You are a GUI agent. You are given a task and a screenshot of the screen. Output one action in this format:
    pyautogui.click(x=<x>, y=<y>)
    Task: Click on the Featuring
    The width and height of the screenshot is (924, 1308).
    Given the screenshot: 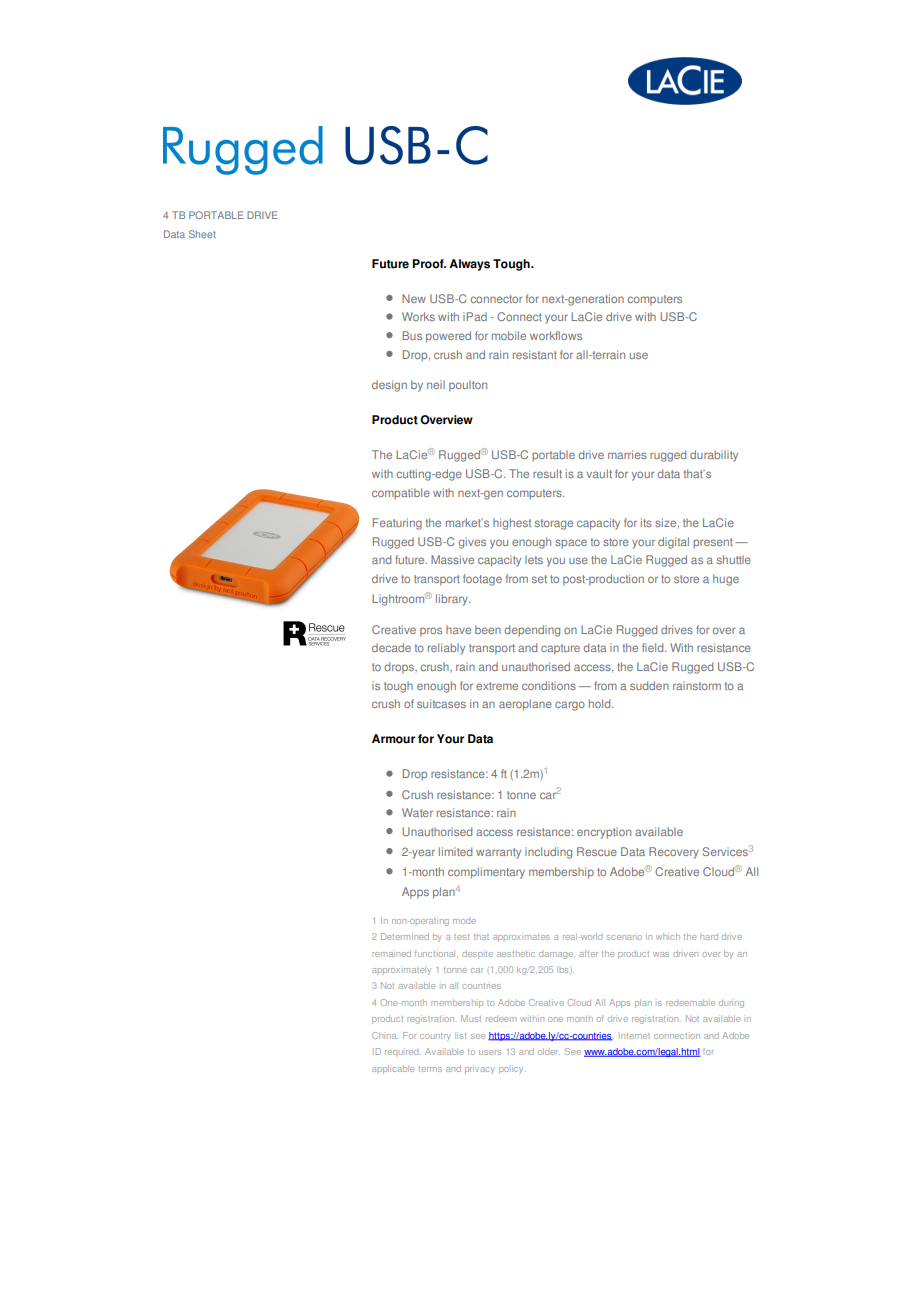 What is the action you would take?
    pyautogui.click(x=397, y=524)
